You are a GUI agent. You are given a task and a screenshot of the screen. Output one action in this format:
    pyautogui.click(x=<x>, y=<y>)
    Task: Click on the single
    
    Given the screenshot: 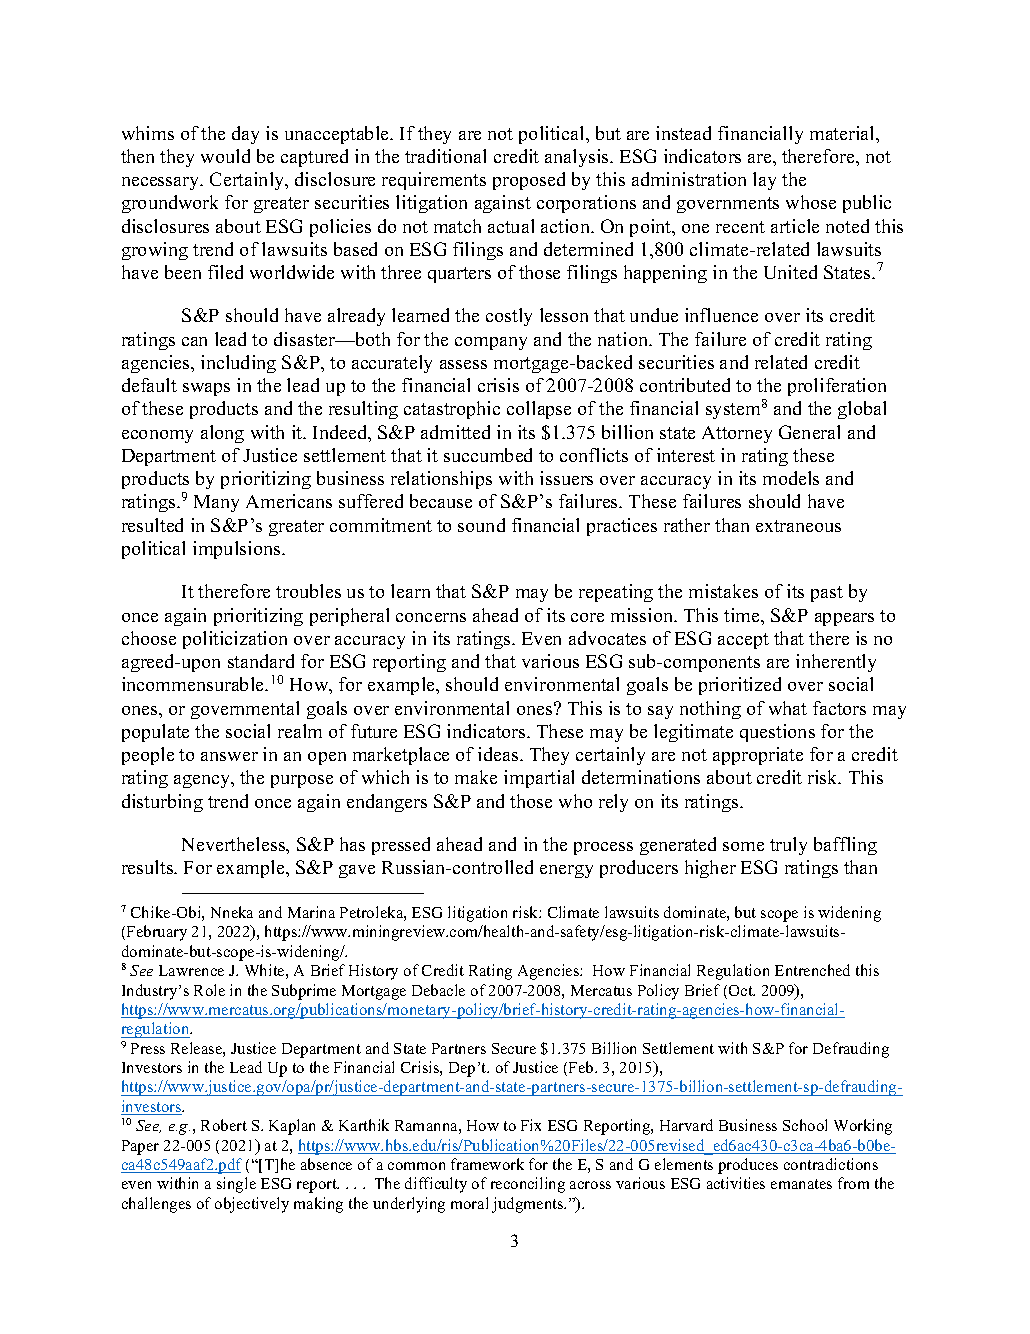 What is the action you would take?
    pyautogui.click(x=236, y=1185)
